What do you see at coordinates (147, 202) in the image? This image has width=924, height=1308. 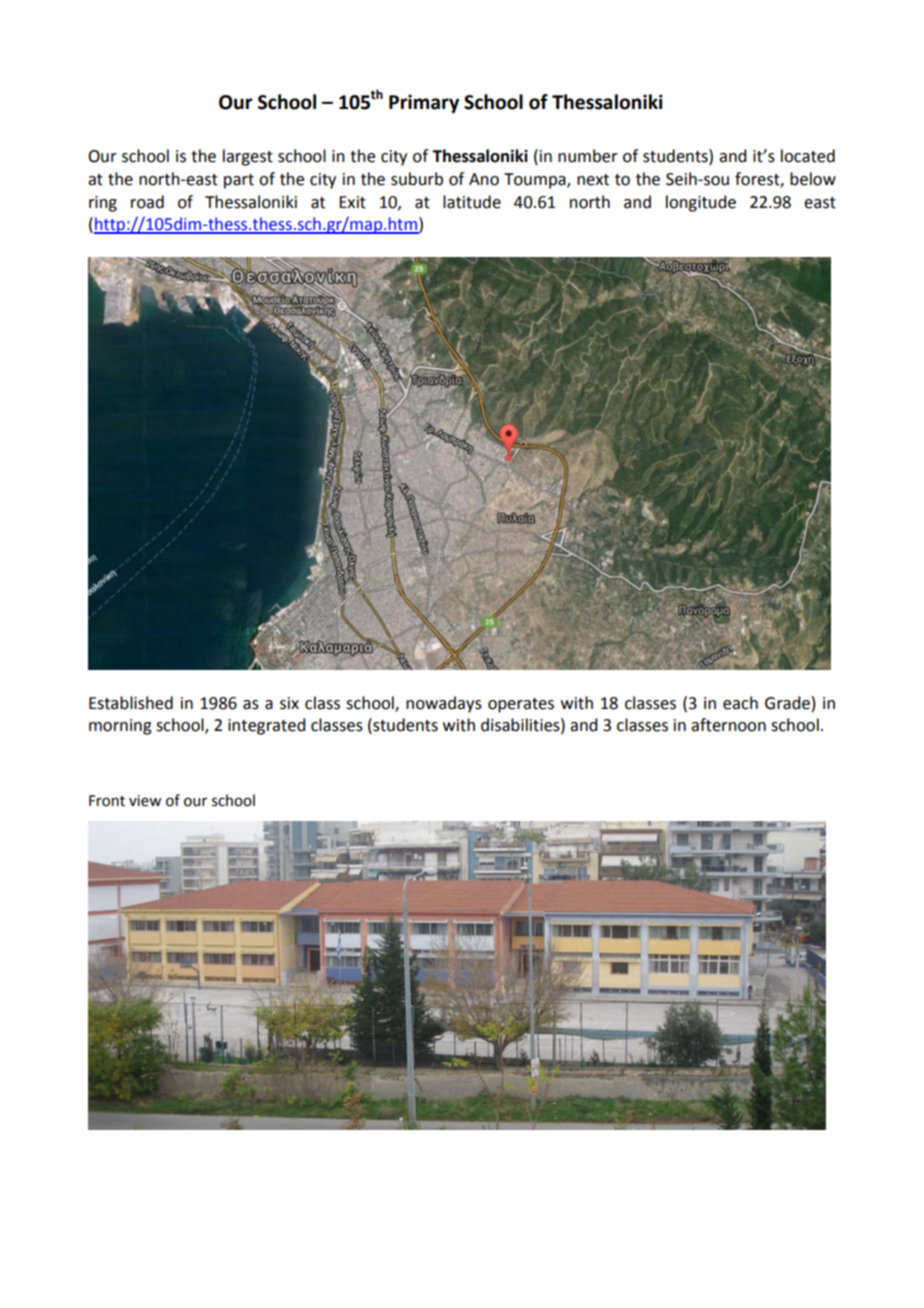 I see `road` at bounding box center [147, 202].
